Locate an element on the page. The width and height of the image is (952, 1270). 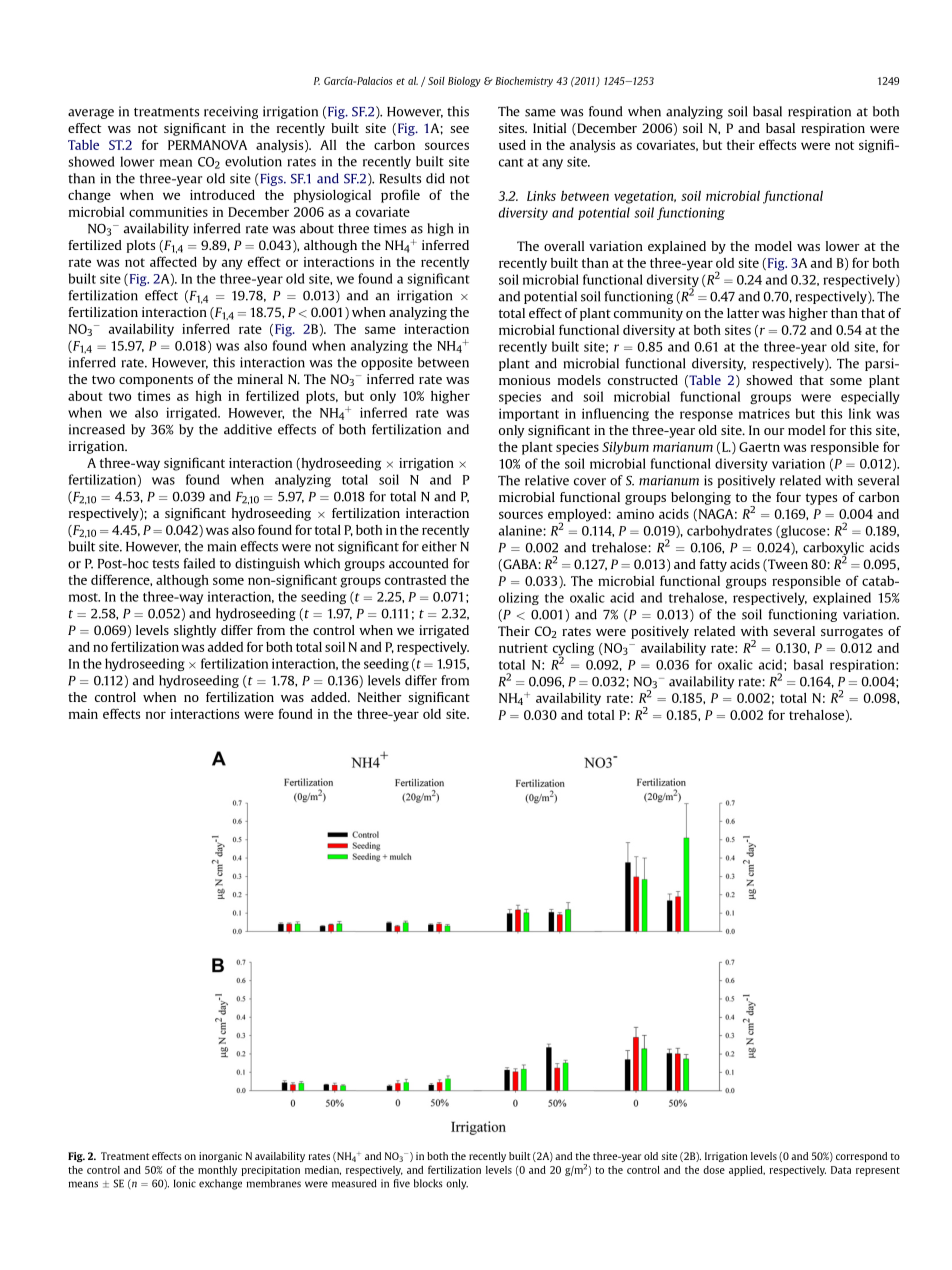
surrogates is located at coordinates (852, 633).
